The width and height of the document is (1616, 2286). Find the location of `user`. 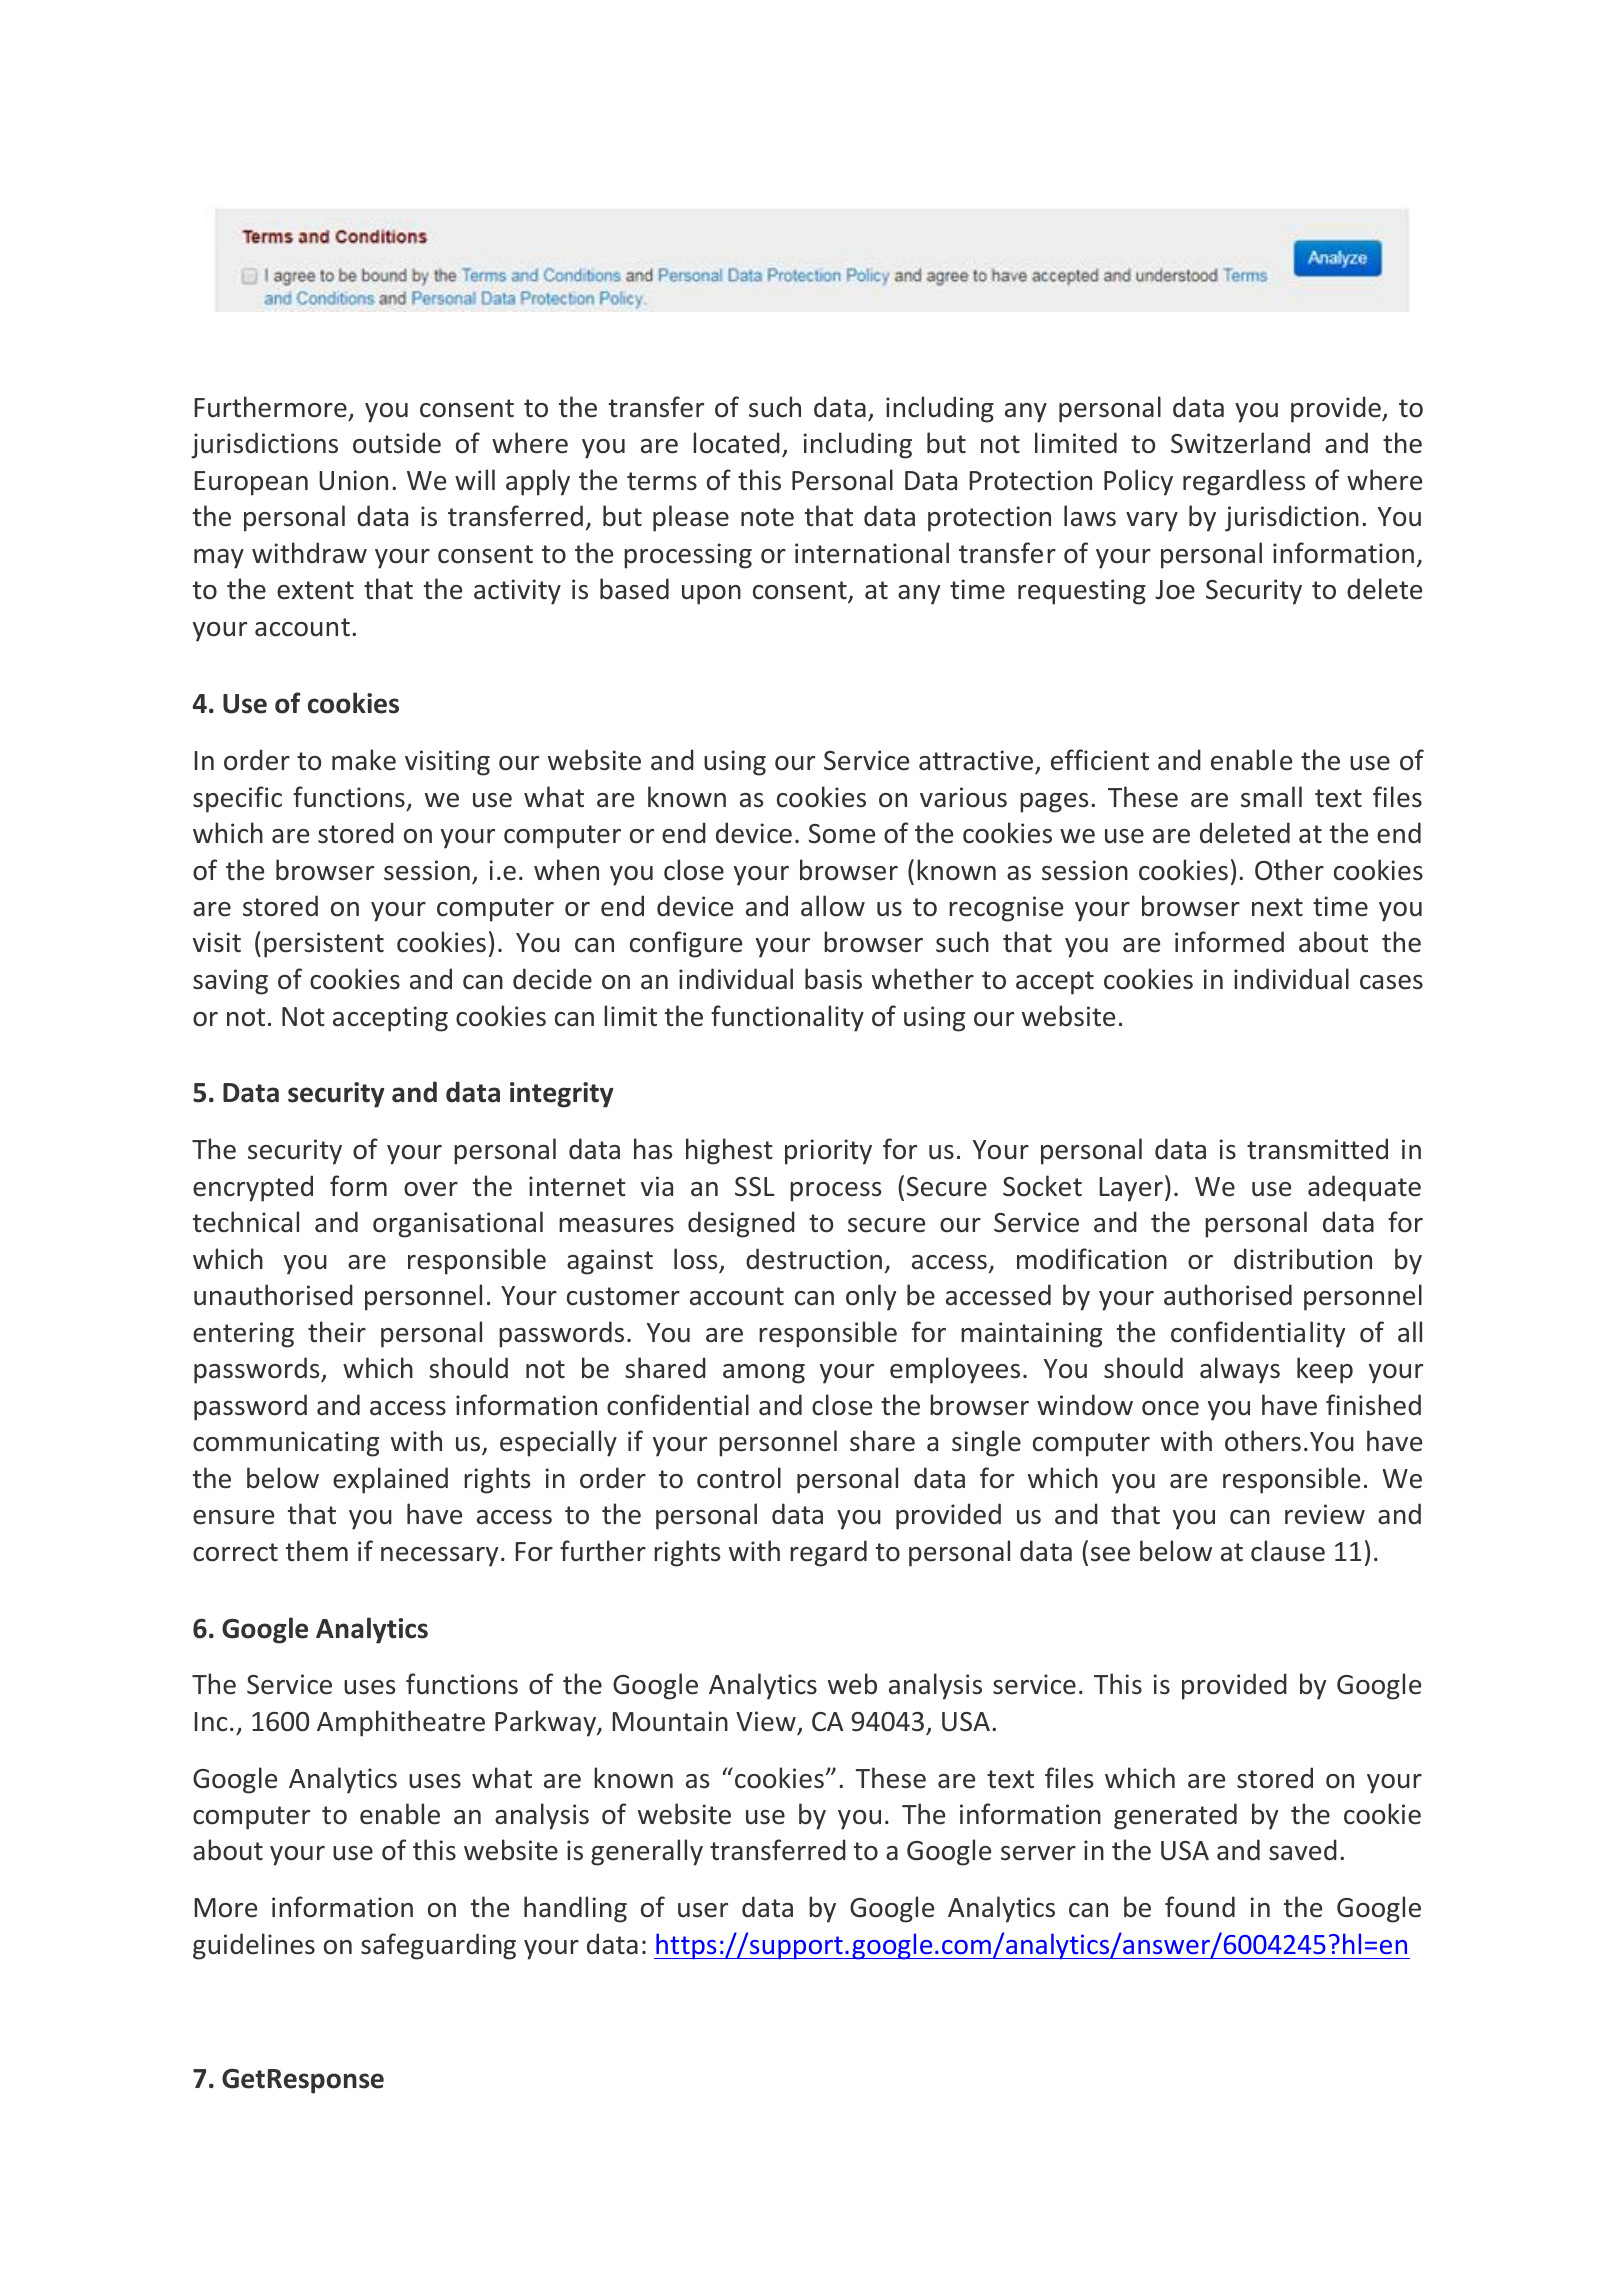

user is located at coordinates (703, 1910).
